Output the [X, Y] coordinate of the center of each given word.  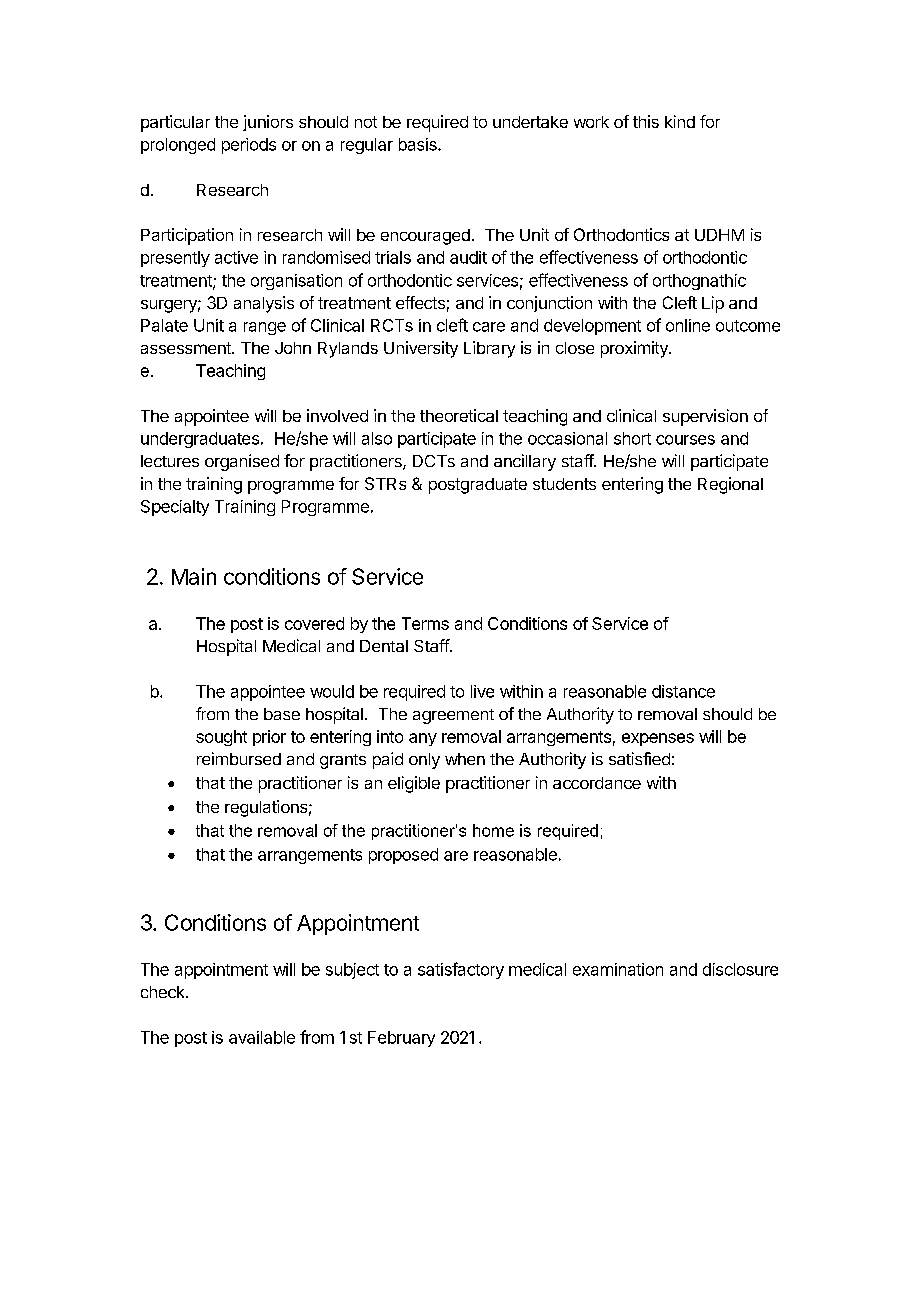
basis [419, 144]
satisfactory [461, 970]
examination [618, 969]
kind [680, 121]
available [262, 1037]
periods [249, 146]
